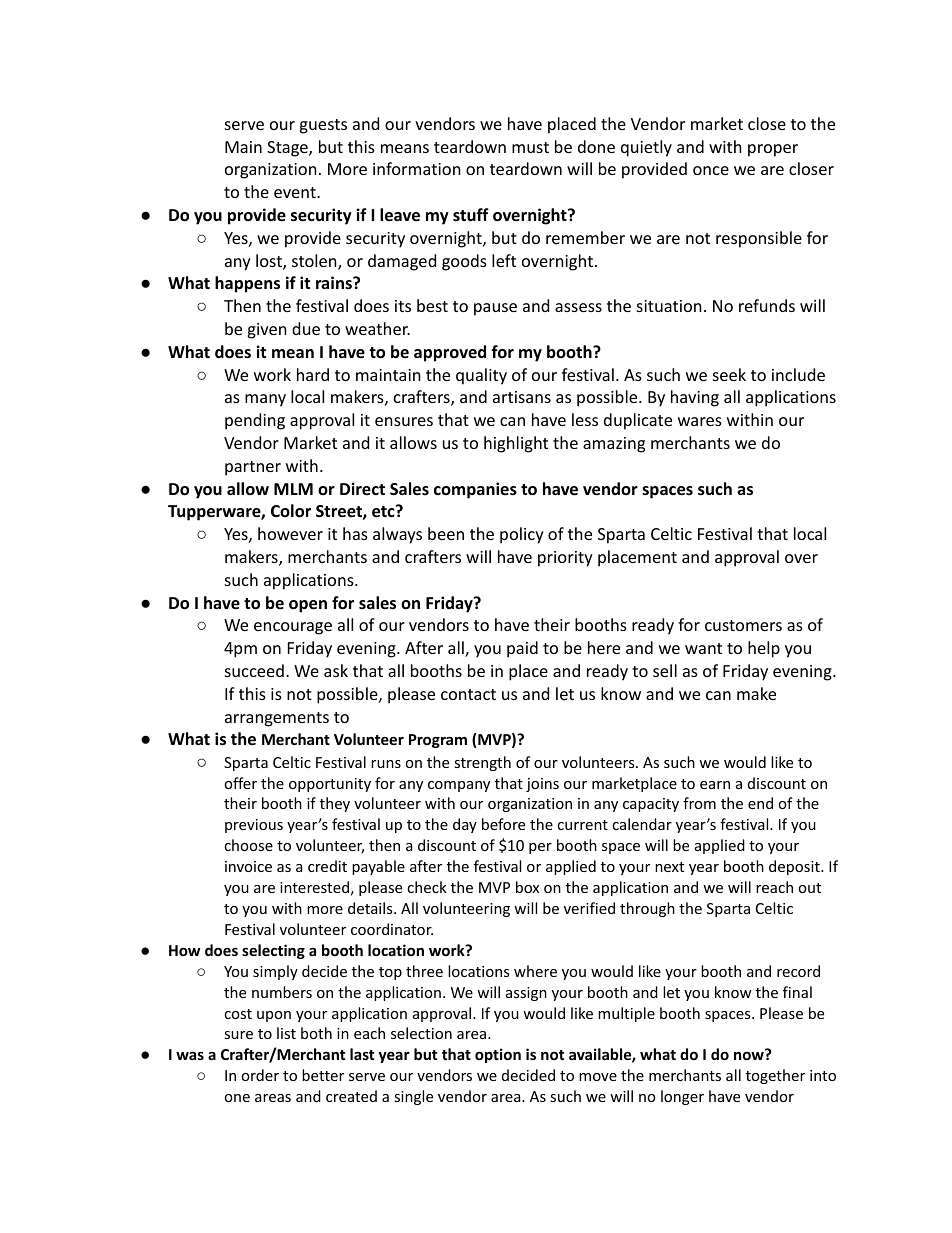 This screenshot has width=952, height=1233. What do you see at coordinates (773, 150) in the screenshot?
I see `proper` at bounding box center [773, 150].
